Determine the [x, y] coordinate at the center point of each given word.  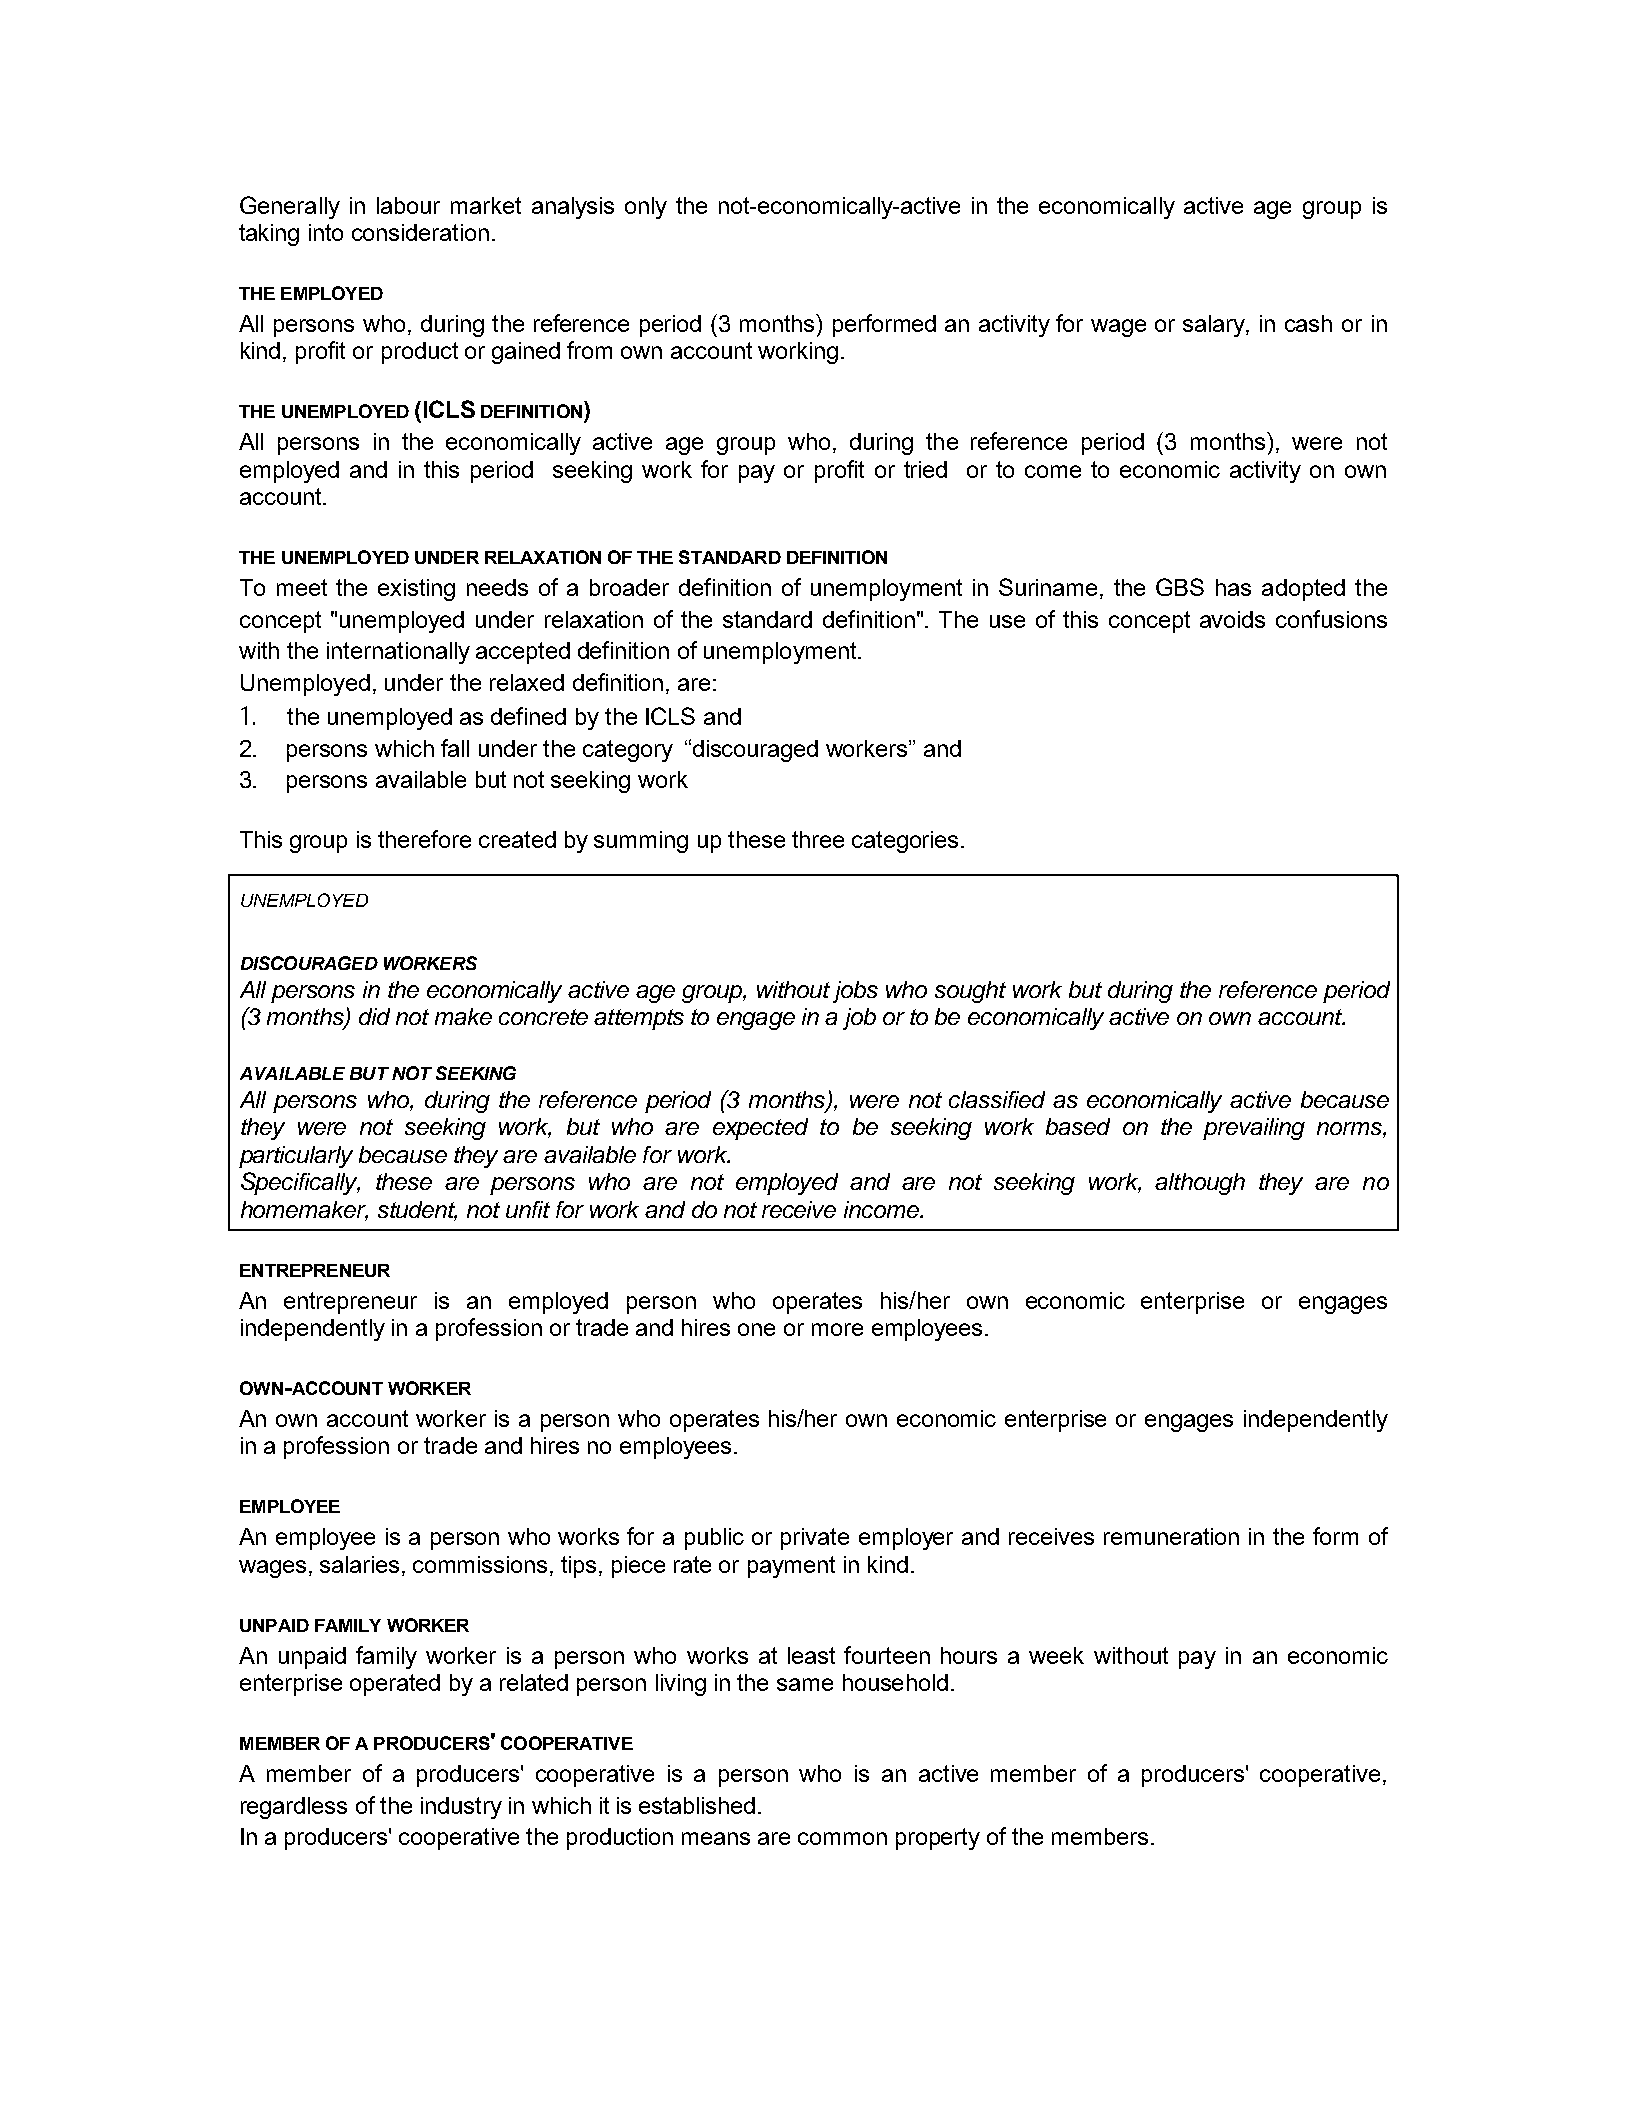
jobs [855, 992]
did [374, 1016]
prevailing [1254, 1129]
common [842, 1838]
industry [461, 1808]
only [646, 208]
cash [1308, 323]
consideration [420, 232]
